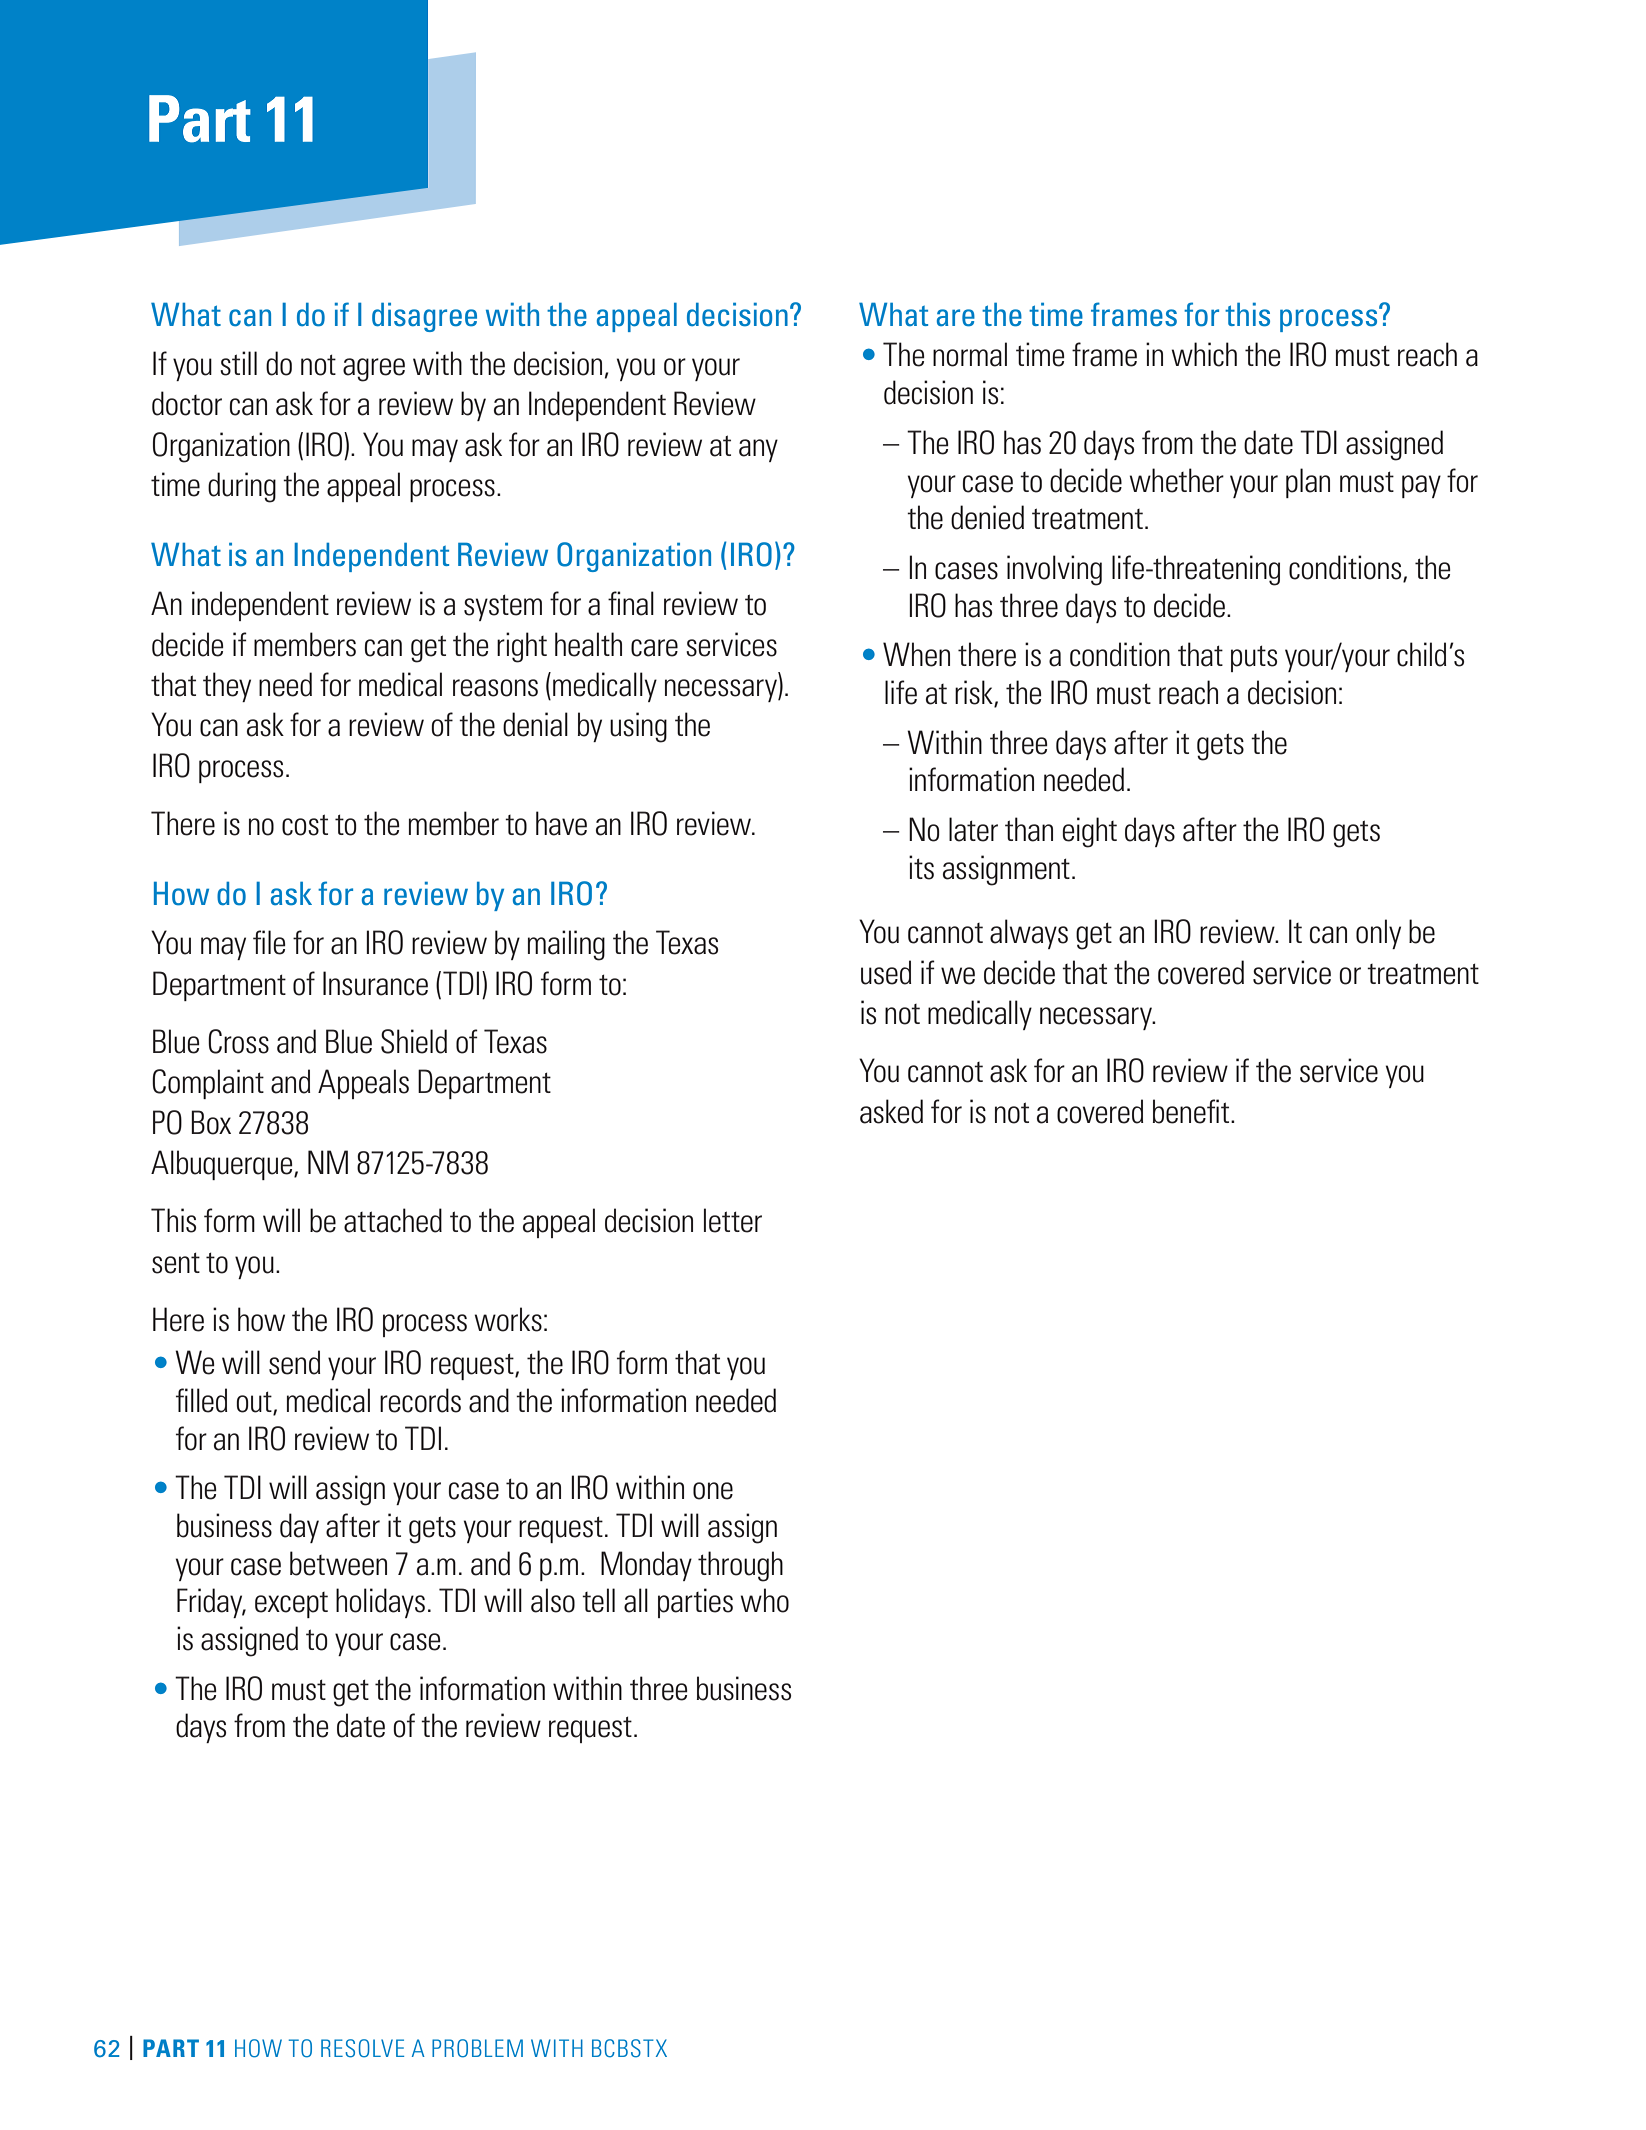 This screenshot has height=2130, width=1646. Describe the element at coordinates (1204, 354) in the screenshot. I see `which` at that location.
